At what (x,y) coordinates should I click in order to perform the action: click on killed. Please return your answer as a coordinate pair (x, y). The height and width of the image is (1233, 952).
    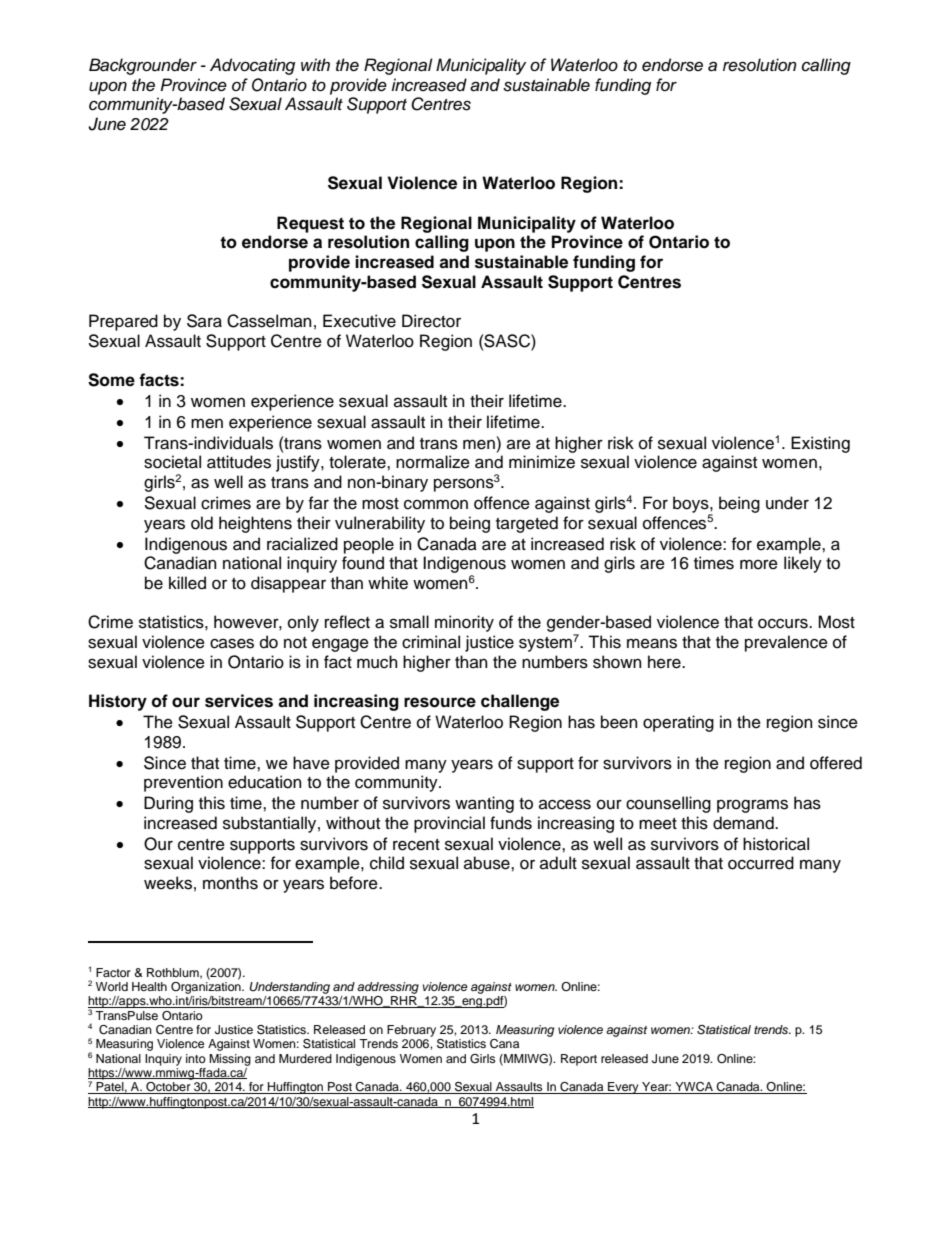
    Looking at the image, I should click on (187, 583).
